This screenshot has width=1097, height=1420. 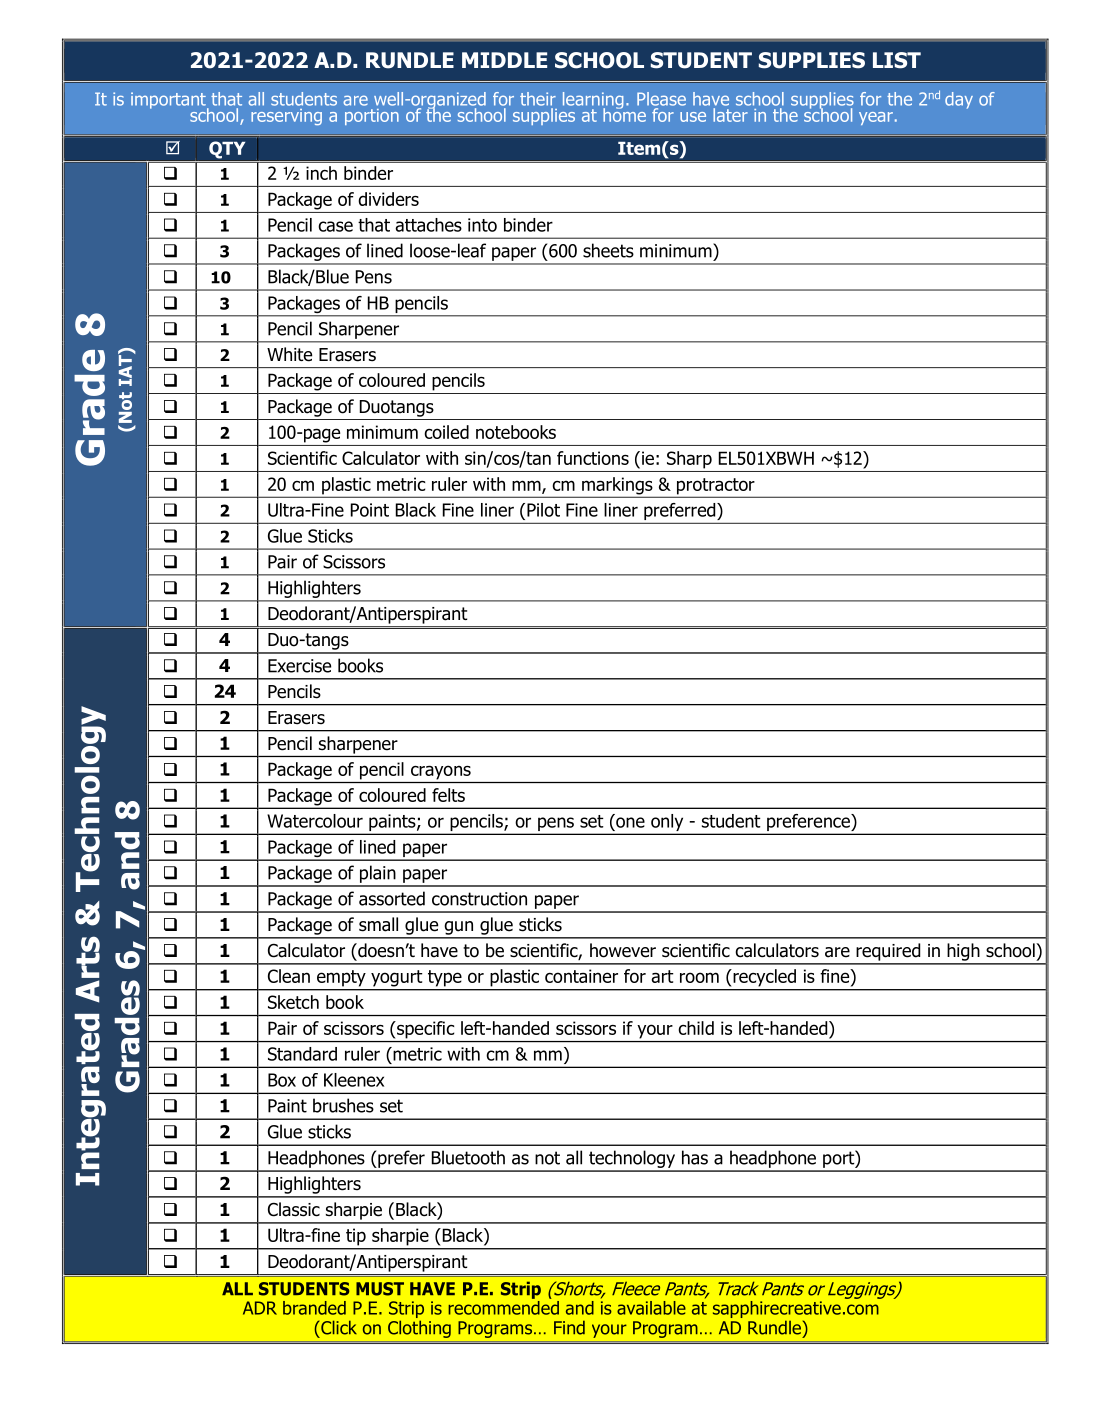 I want to click on year, so click(x=876, y=118).
